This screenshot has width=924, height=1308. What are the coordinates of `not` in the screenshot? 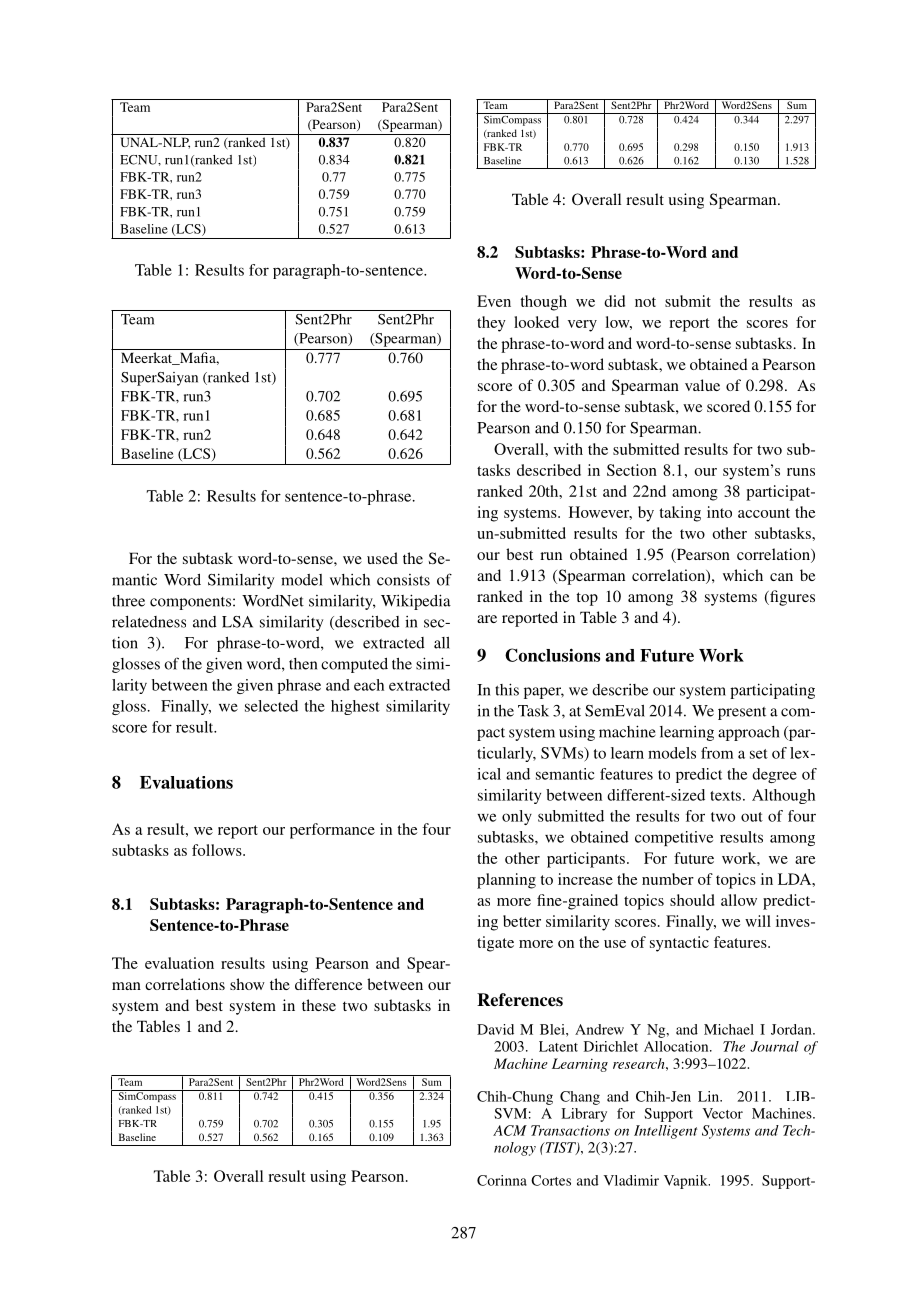 It's located at (645, 302).
